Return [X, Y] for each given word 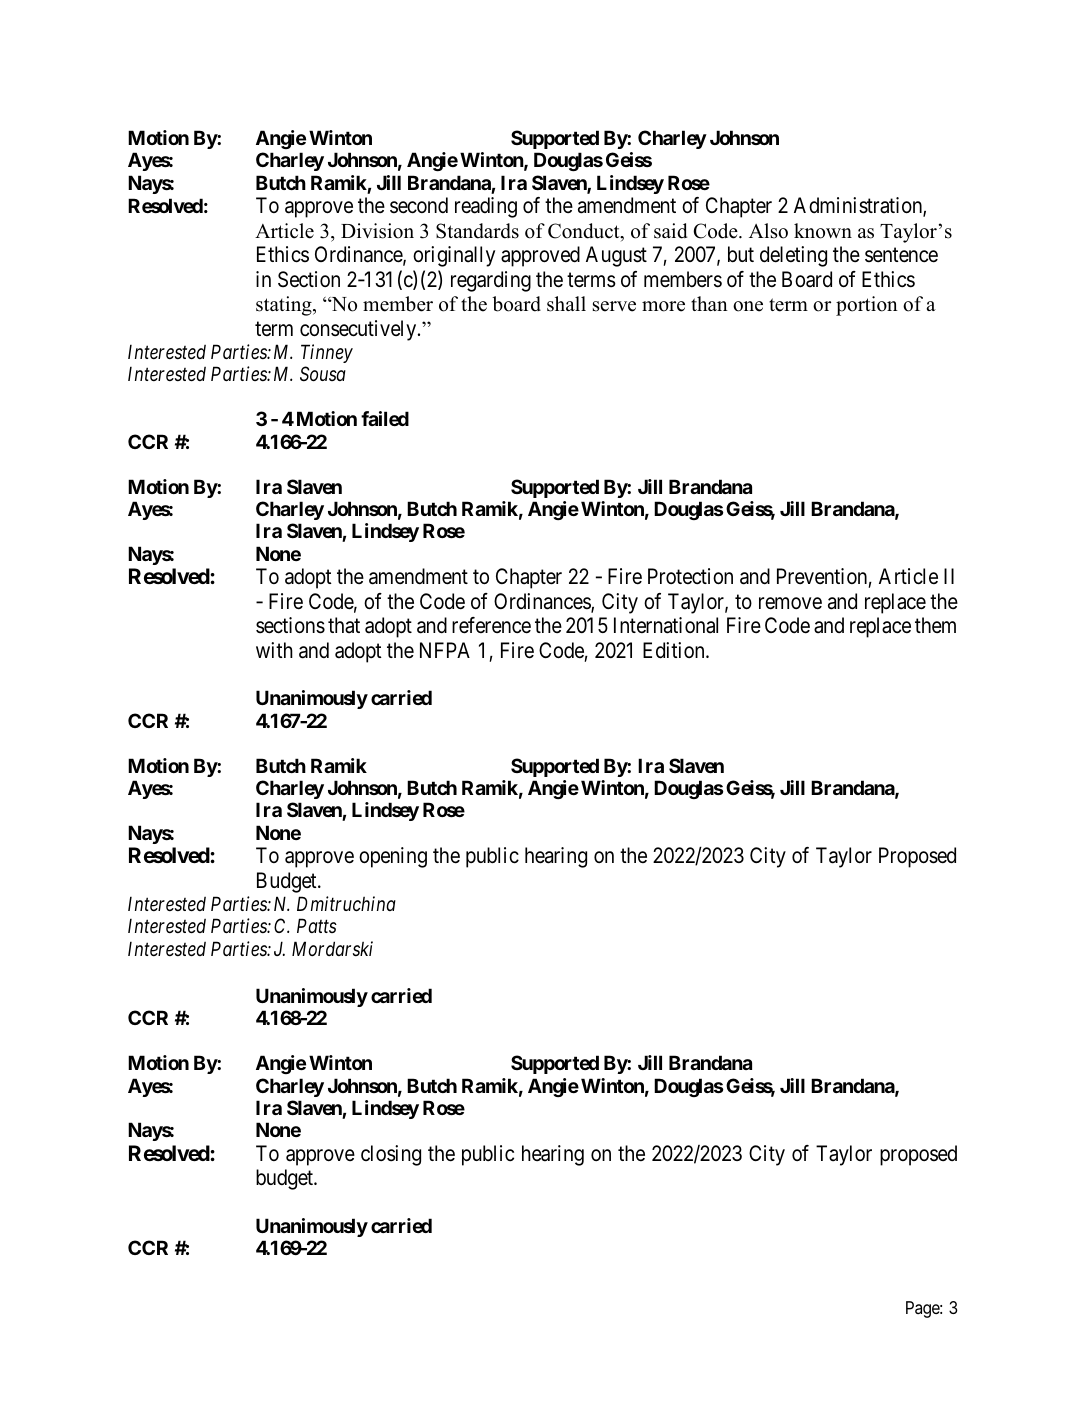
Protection [690, 576]
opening [393, 857]
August [616, 256]
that [344, 625]
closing [391, 1155]
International [666, 625]
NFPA [445, 650]
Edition [675, 650]
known [823, 231]
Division [377, 231]
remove [790, 603]
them [935, 625]
